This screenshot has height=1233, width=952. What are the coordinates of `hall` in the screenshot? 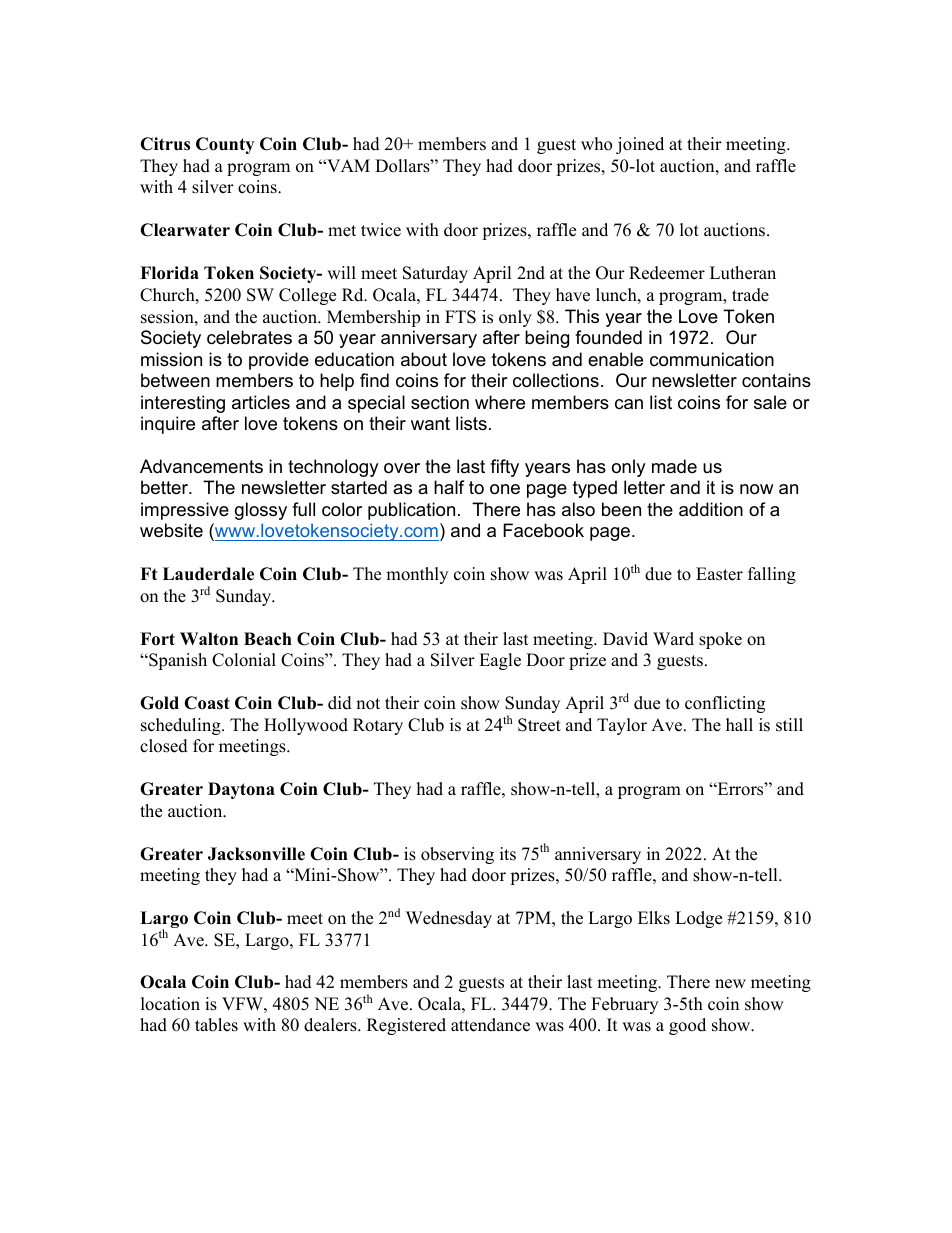 It's located at (739, 724).
